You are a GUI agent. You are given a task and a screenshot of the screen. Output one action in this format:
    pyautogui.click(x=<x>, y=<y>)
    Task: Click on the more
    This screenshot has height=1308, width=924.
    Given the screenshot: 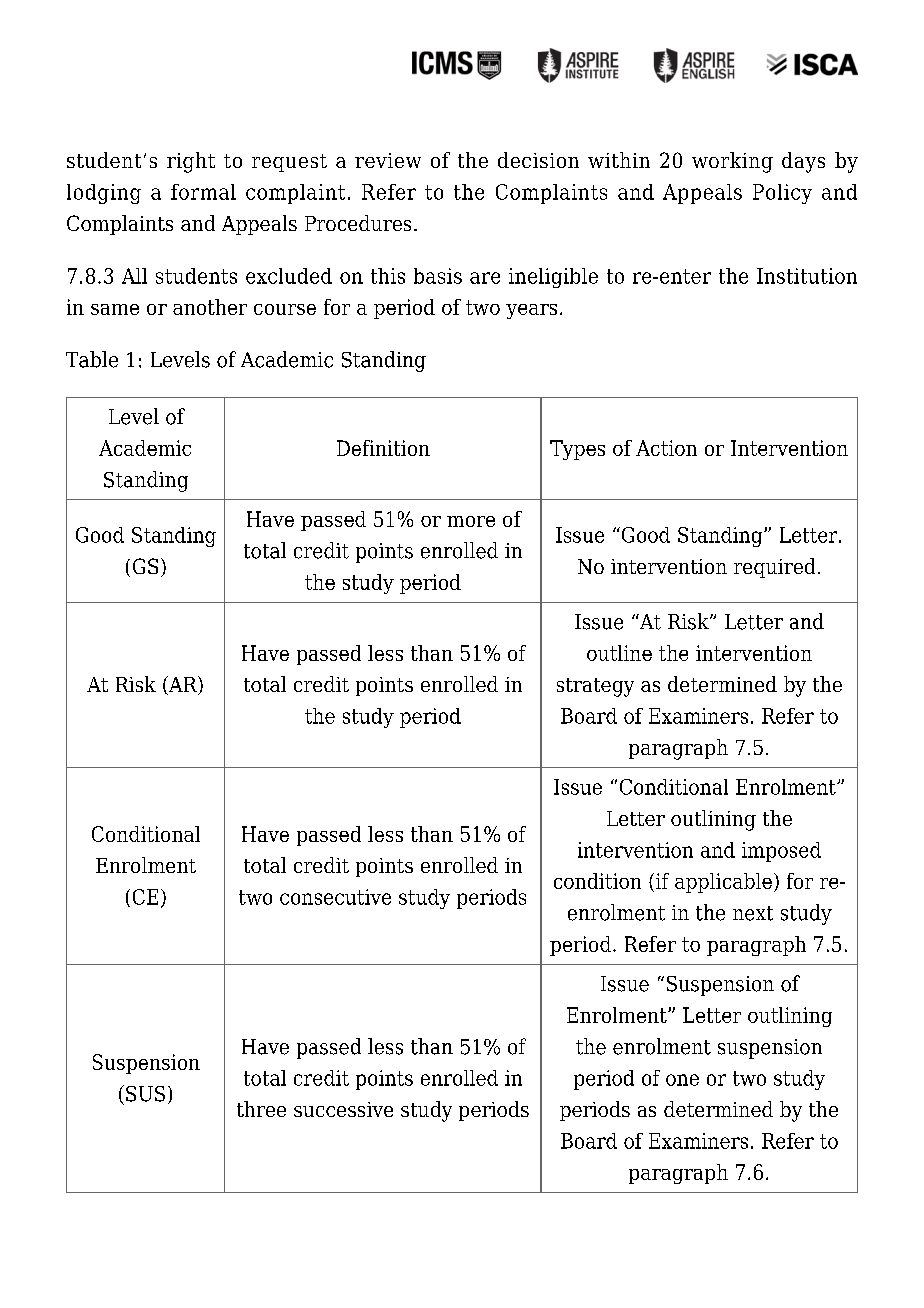 What is the action you would take?
    pyautogui.click(x=471, y=521)
